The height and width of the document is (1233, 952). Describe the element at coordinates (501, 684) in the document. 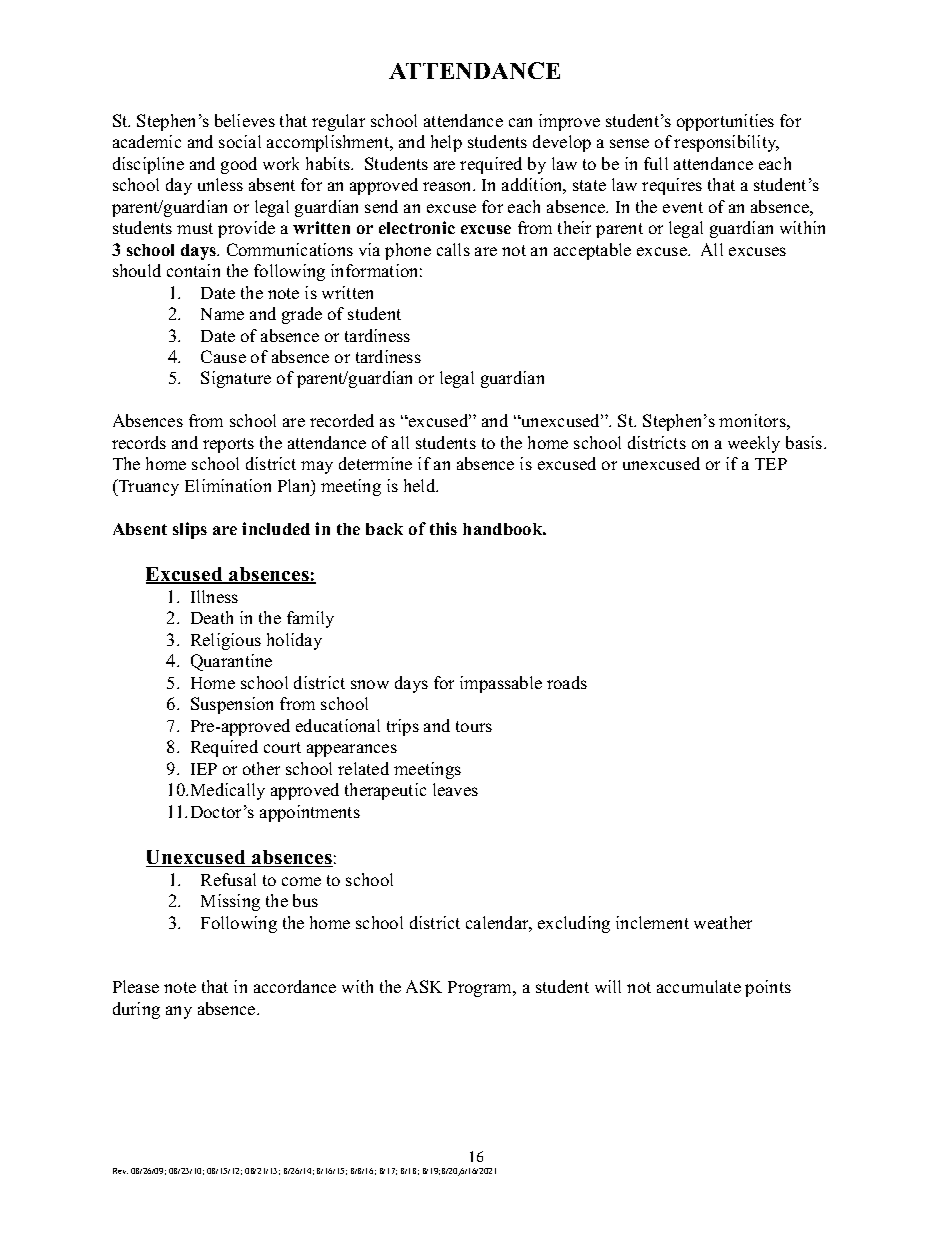

I see `impassable` at that location.
